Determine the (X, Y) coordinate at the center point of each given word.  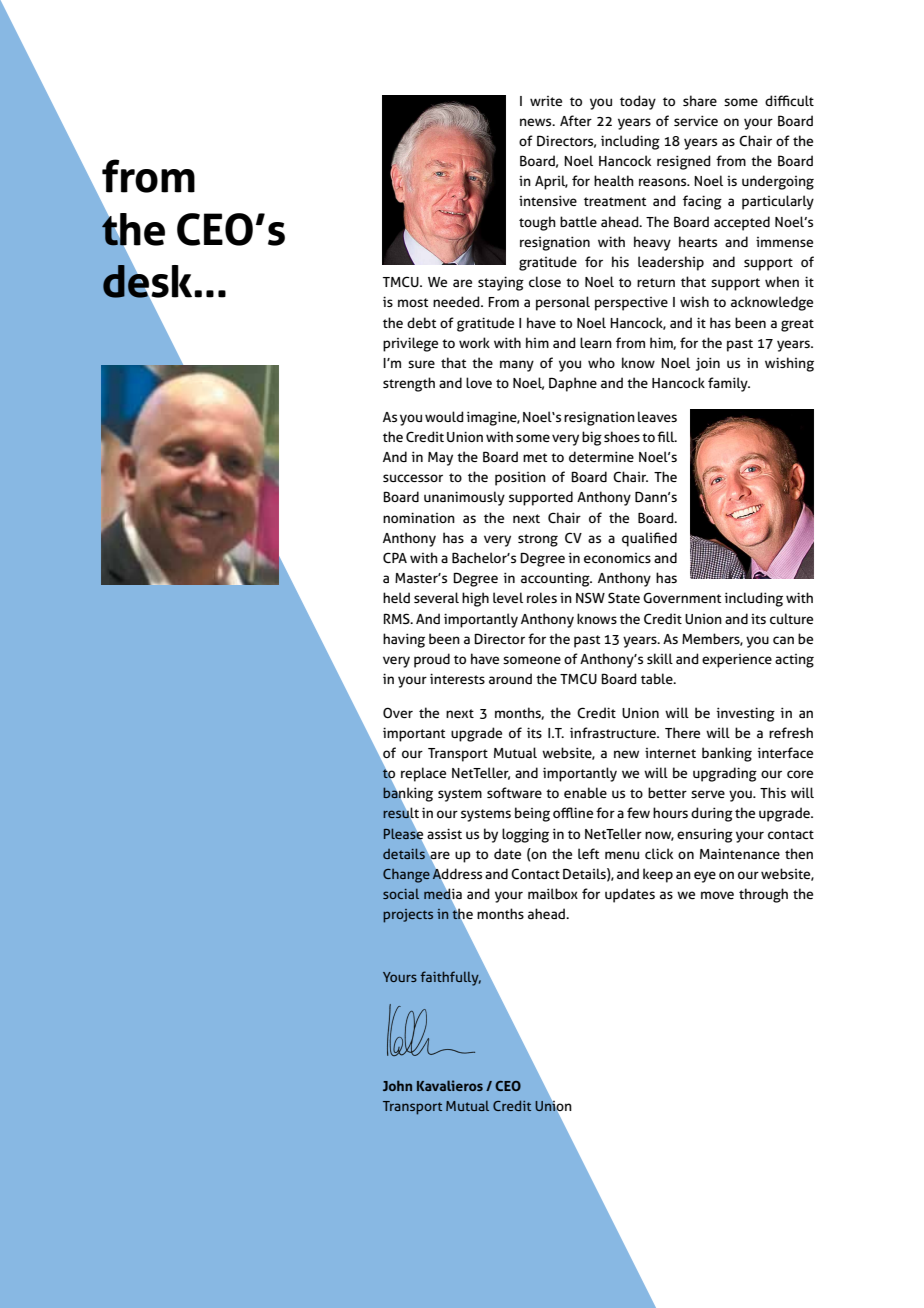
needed (457, 301)
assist (444, 833)
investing (746, 714)
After (576, 120)
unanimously (464, 498)
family (729, 384)
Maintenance (740, 853)
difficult (789, 100)
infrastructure (614, 732)
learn (596, 342)
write (546, 101)
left (588, 853)
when (782, 281)
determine (601, 456)
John (397, 1085)
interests (457, 678)
